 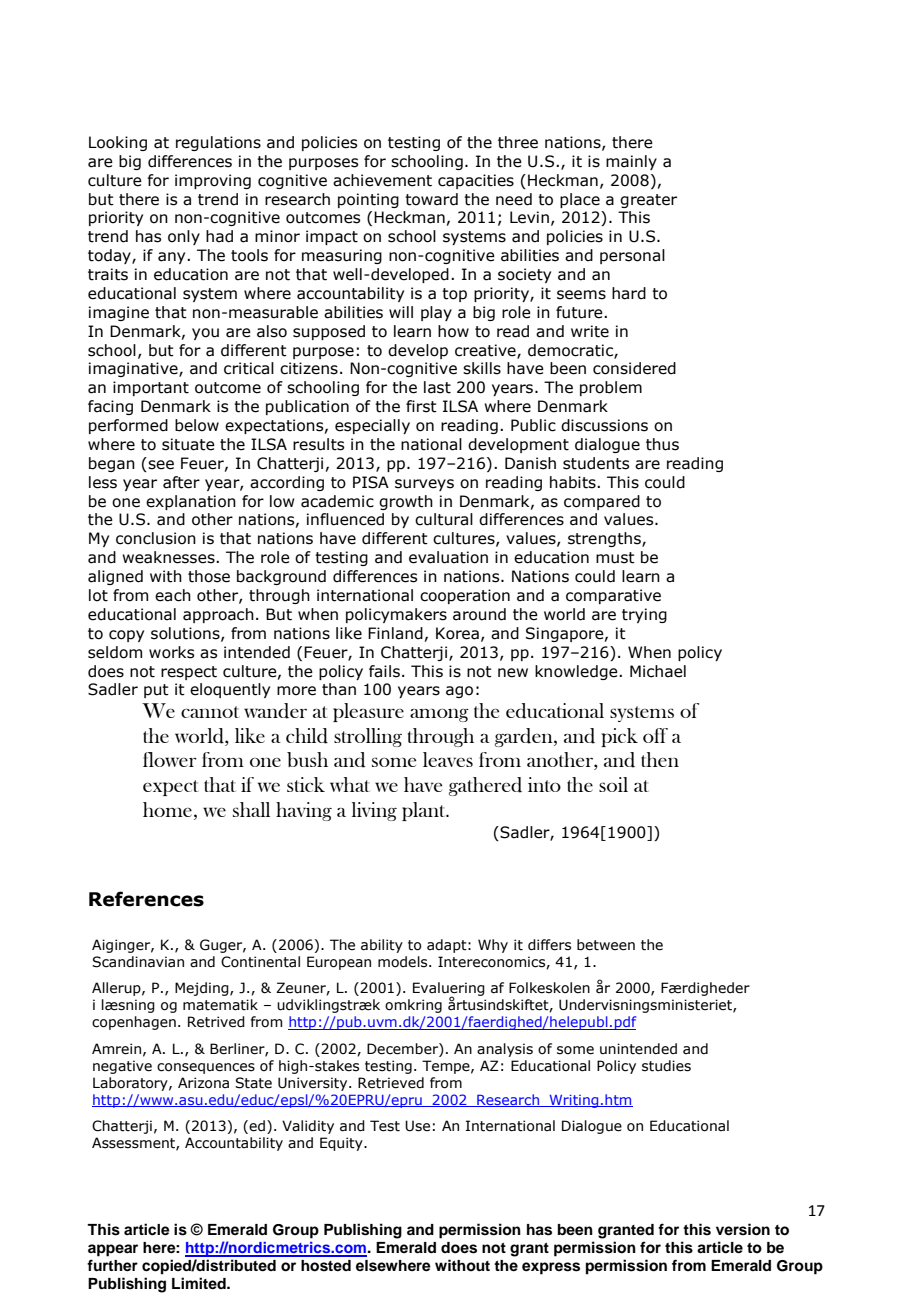 I want to click on toward, so click(x=431, y=199).
